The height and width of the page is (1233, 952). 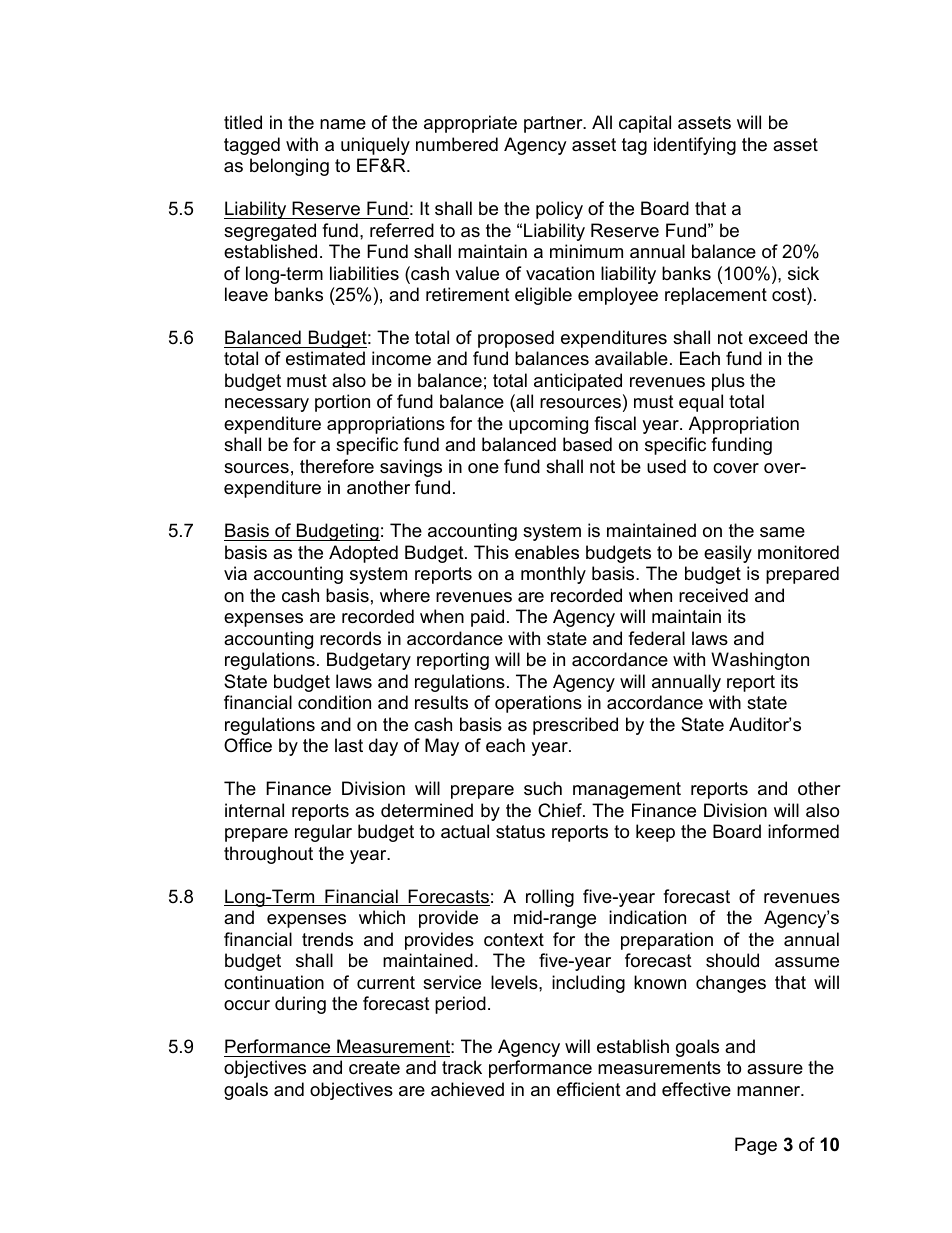 I want to click on Adopted, so click(x=363, y=554).
